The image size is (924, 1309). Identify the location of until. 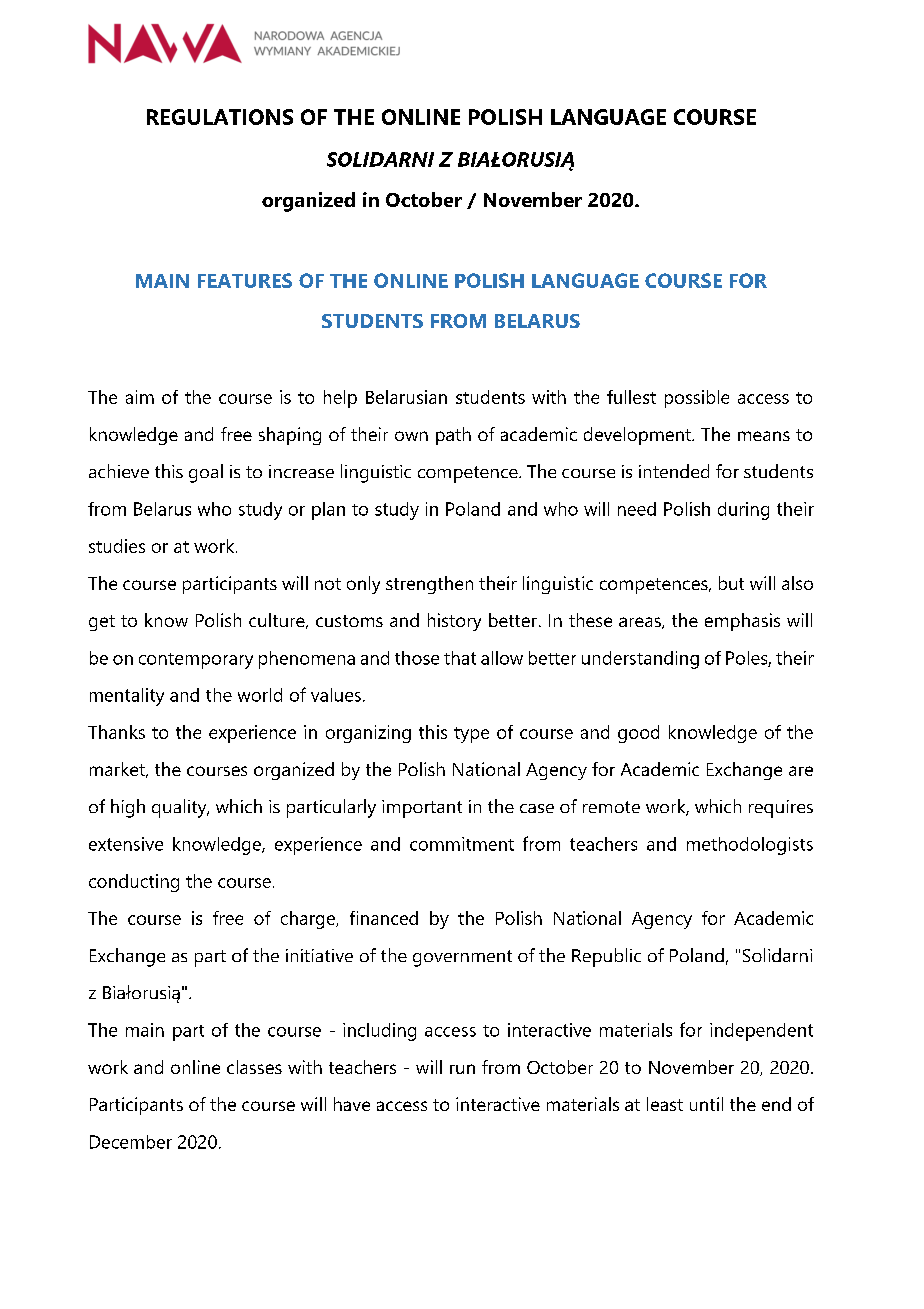
(706, 1104).
